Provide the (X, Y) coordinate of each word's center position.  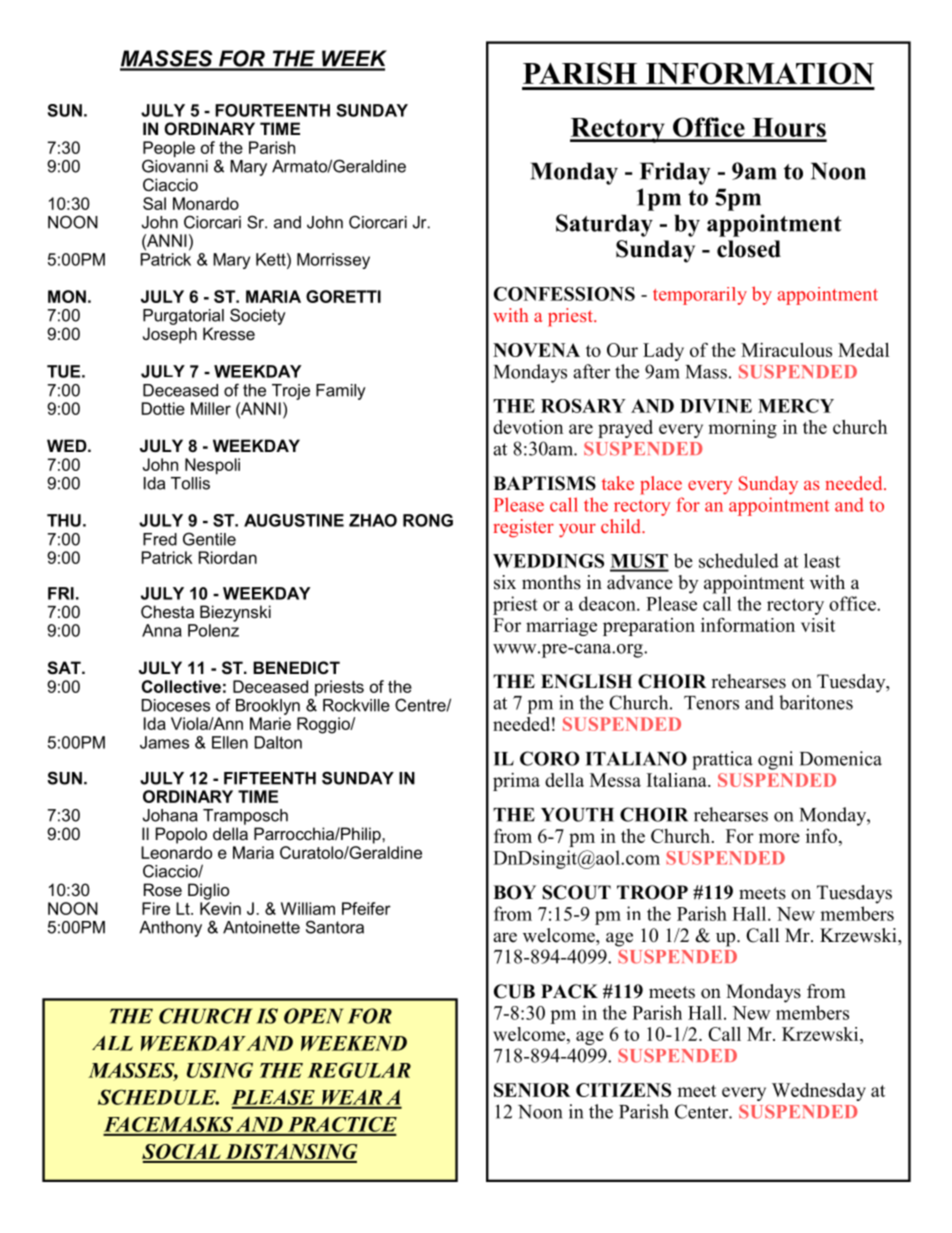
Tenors (711, 703)
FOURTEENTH (272, 110)
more (779, 838)
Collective (181, 686)
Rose (163, 889)
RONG (428, 520)
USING (220, 1070)
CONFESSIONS (564, 294)
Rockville (356, 705)
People (169, 150)
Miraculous (786, 349)
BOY (514, 892)
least (822, 560)
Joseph (170, 335)
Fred (160, 539)
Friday (675, 173)
